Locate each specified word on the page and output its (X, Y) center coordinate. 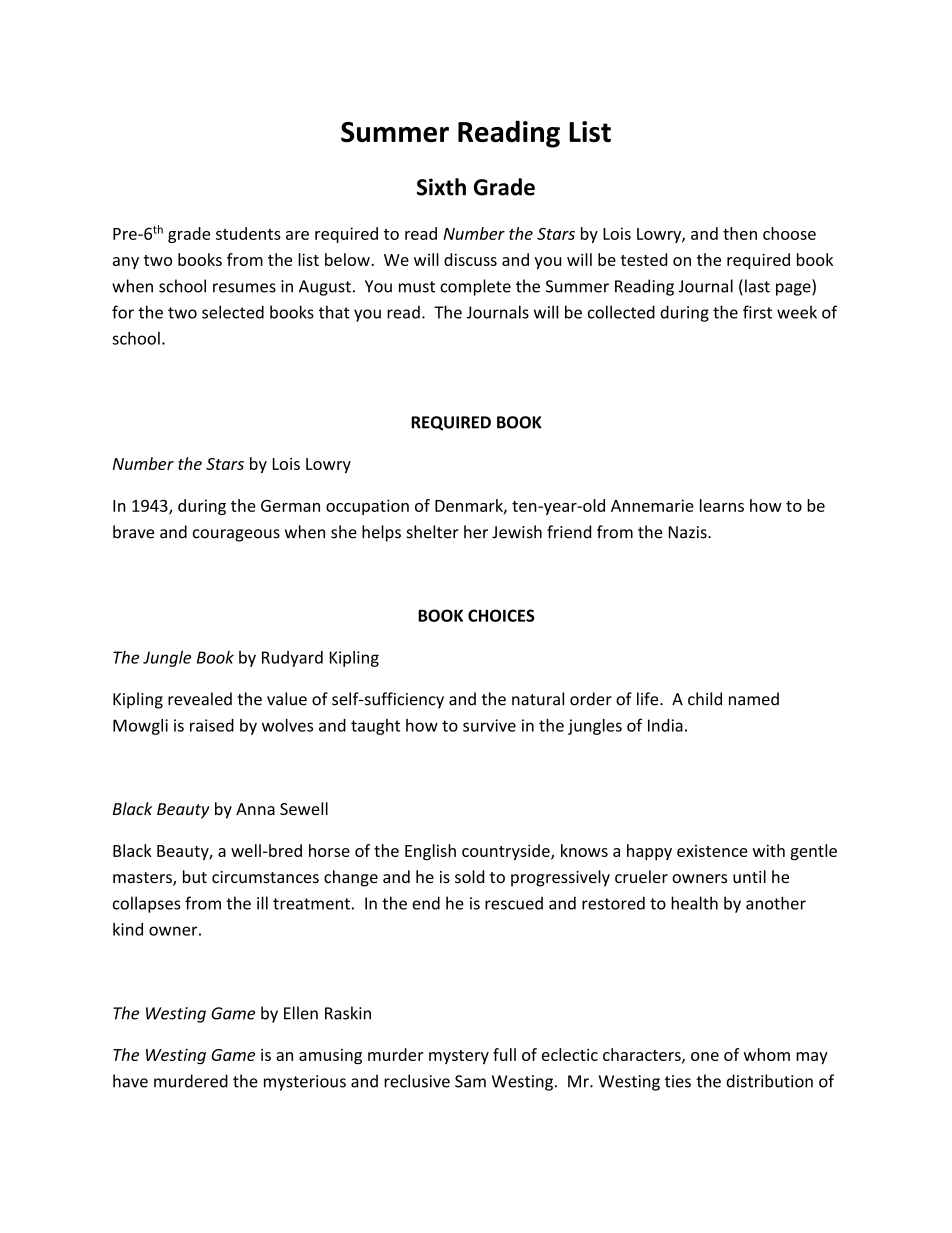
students (248, 233)
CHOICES (501, 615)
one (705, 1056)
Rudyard (292, 659)
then (740, 233)
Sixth (441, 187)
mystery (459, 1057)
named (754, 699)
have (130, 1081)
